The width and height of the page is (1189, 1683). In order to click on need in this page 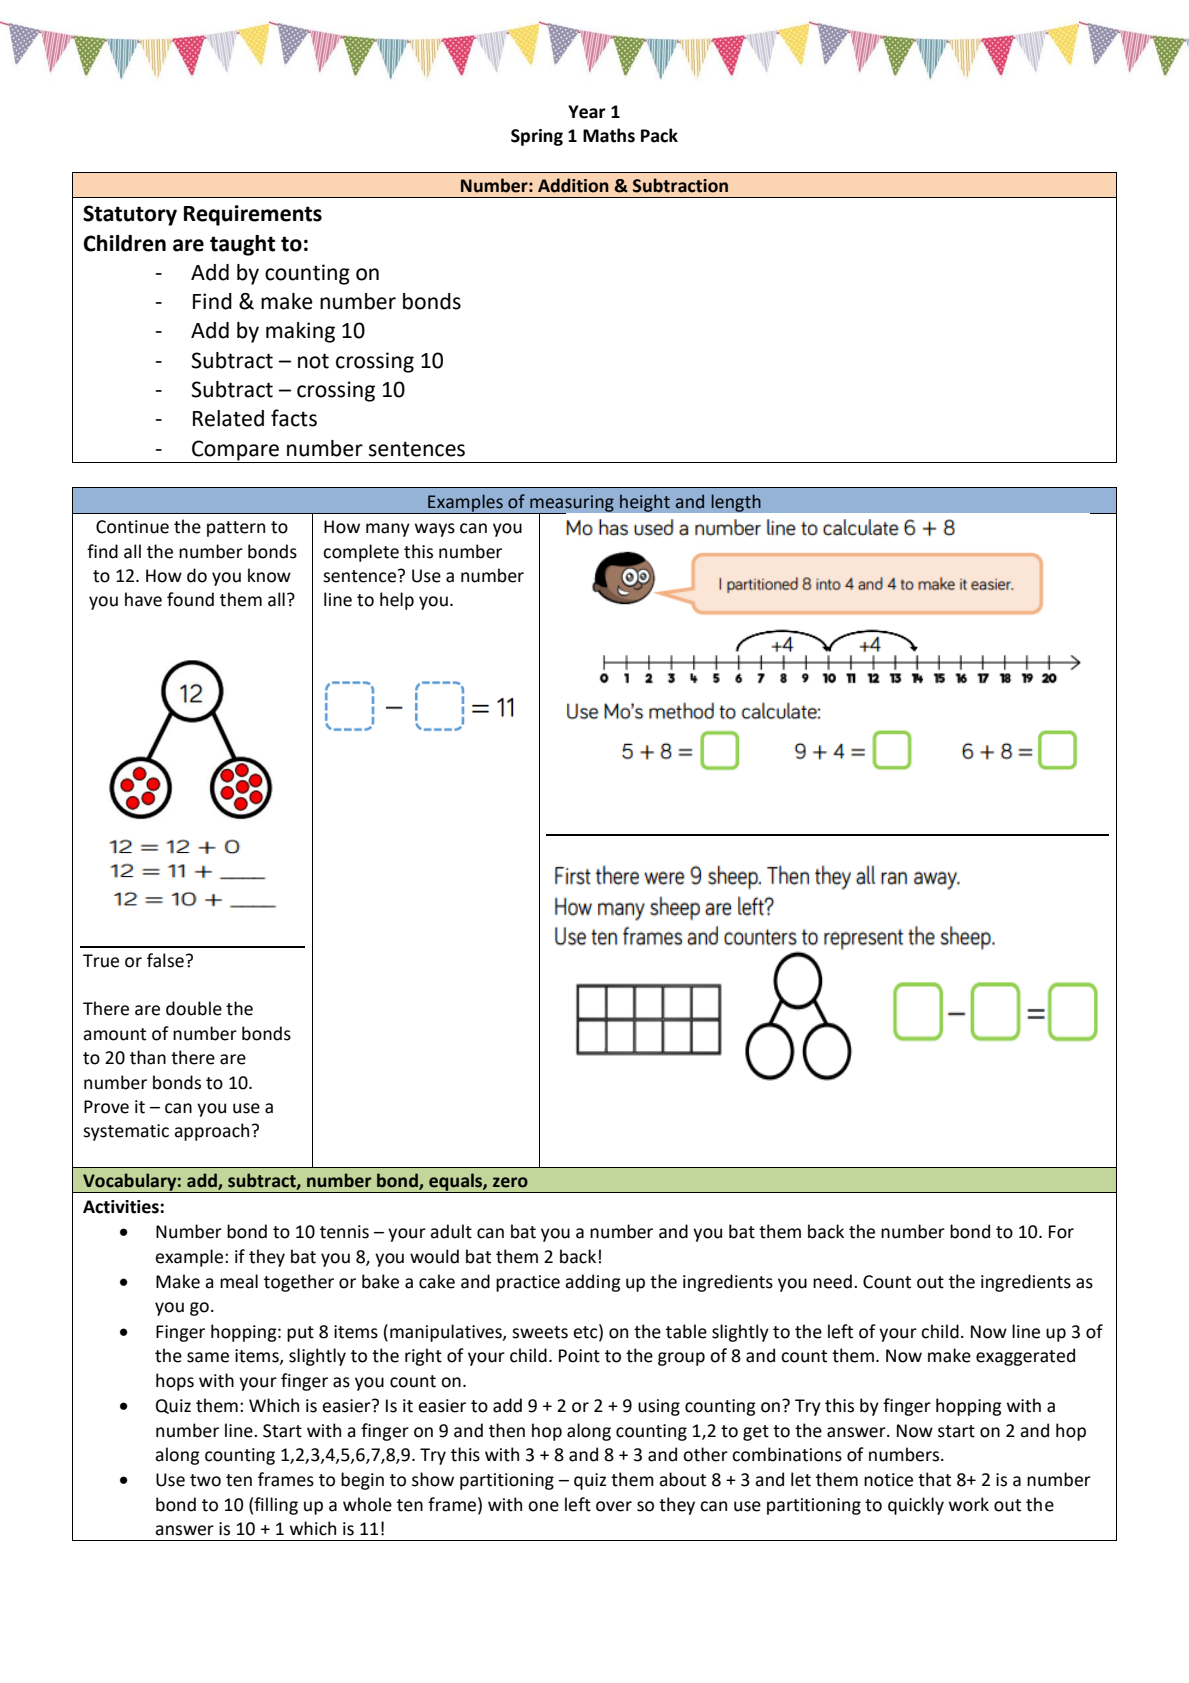, I will do `click(832, 1281)`.
